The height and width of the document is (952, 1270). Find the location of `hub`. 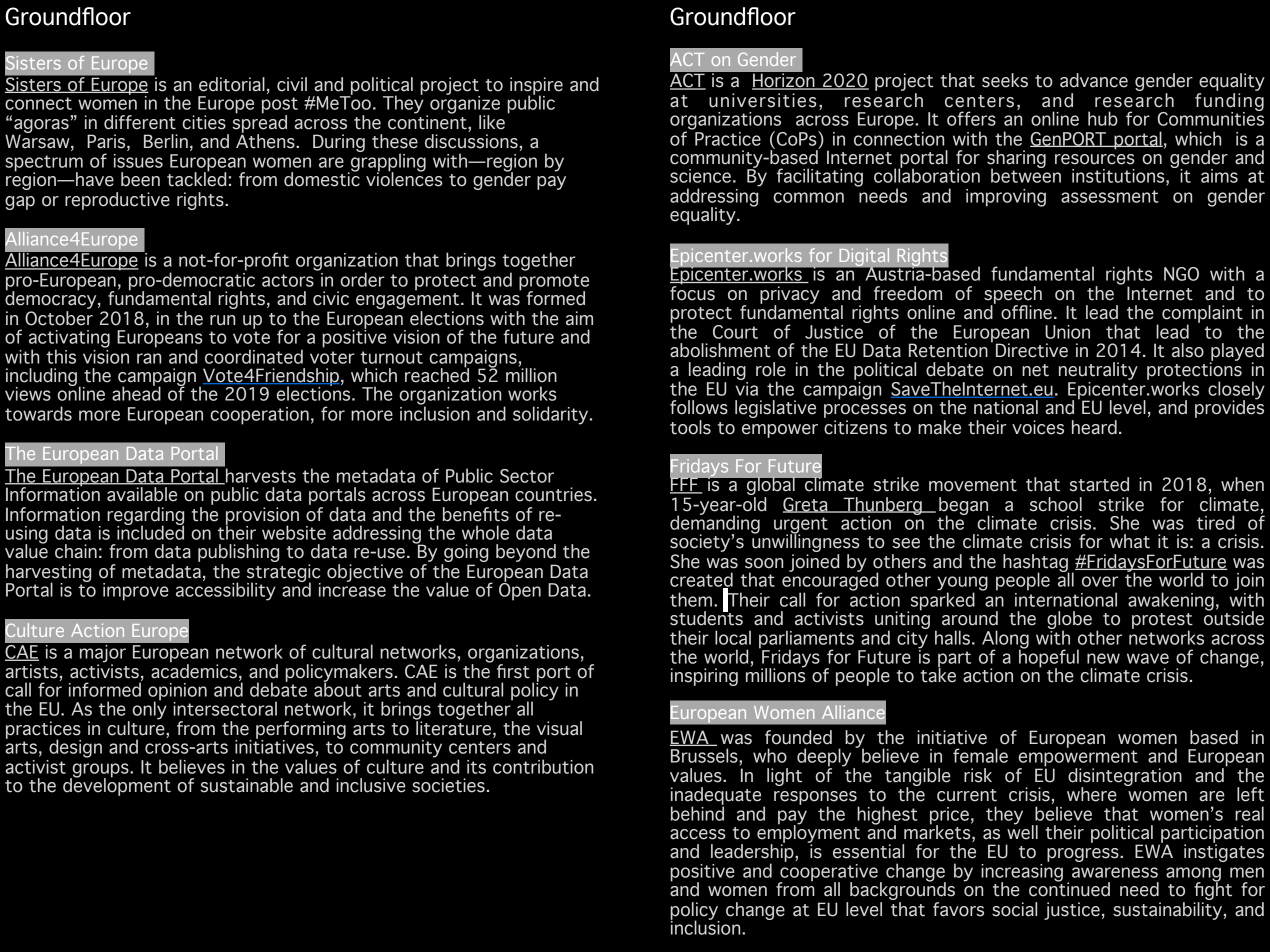

hub is located at coordinates (1103, 118).
